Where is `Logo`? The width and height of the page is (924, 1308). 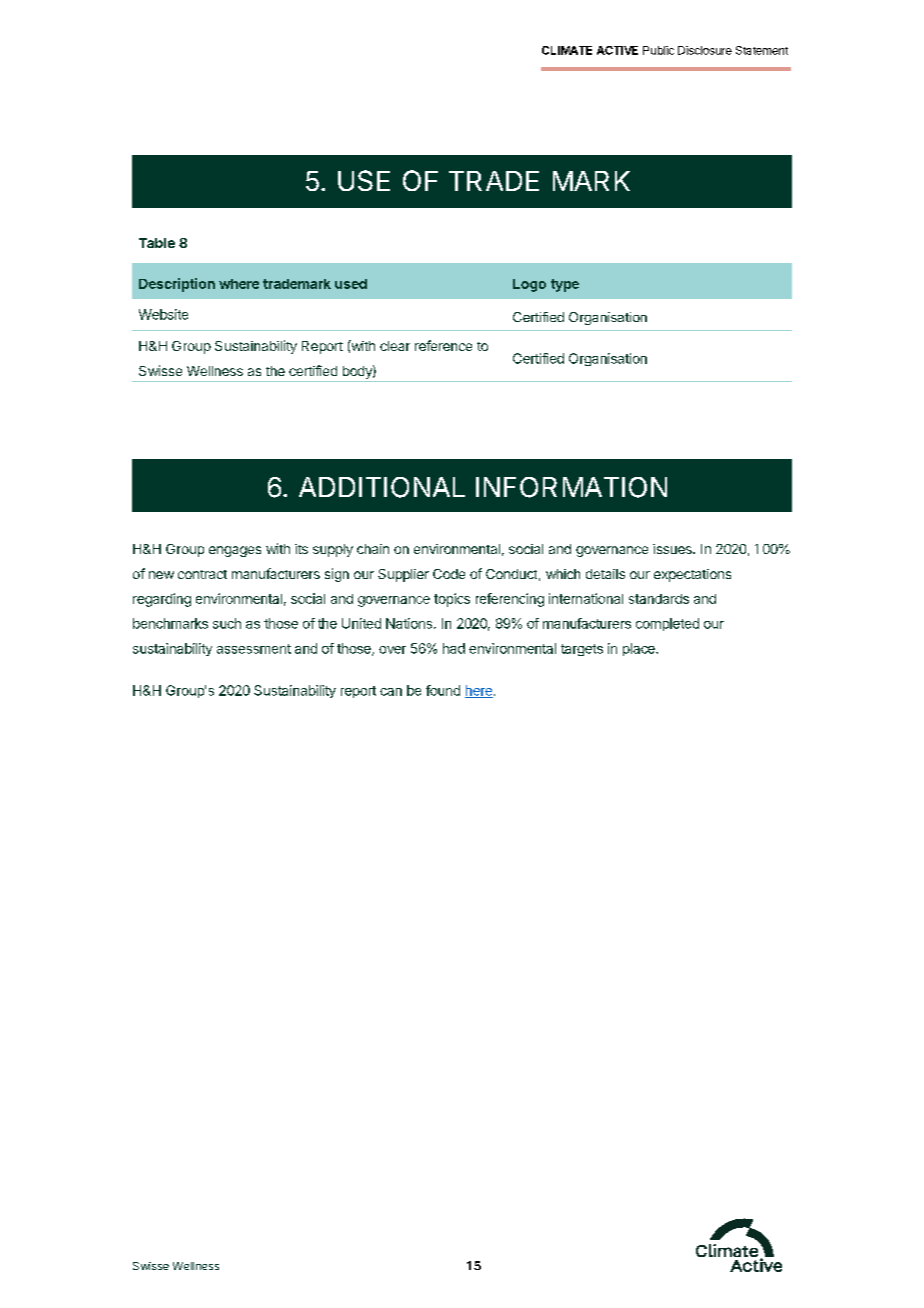 Logo is located at coordinates (529, 285).
